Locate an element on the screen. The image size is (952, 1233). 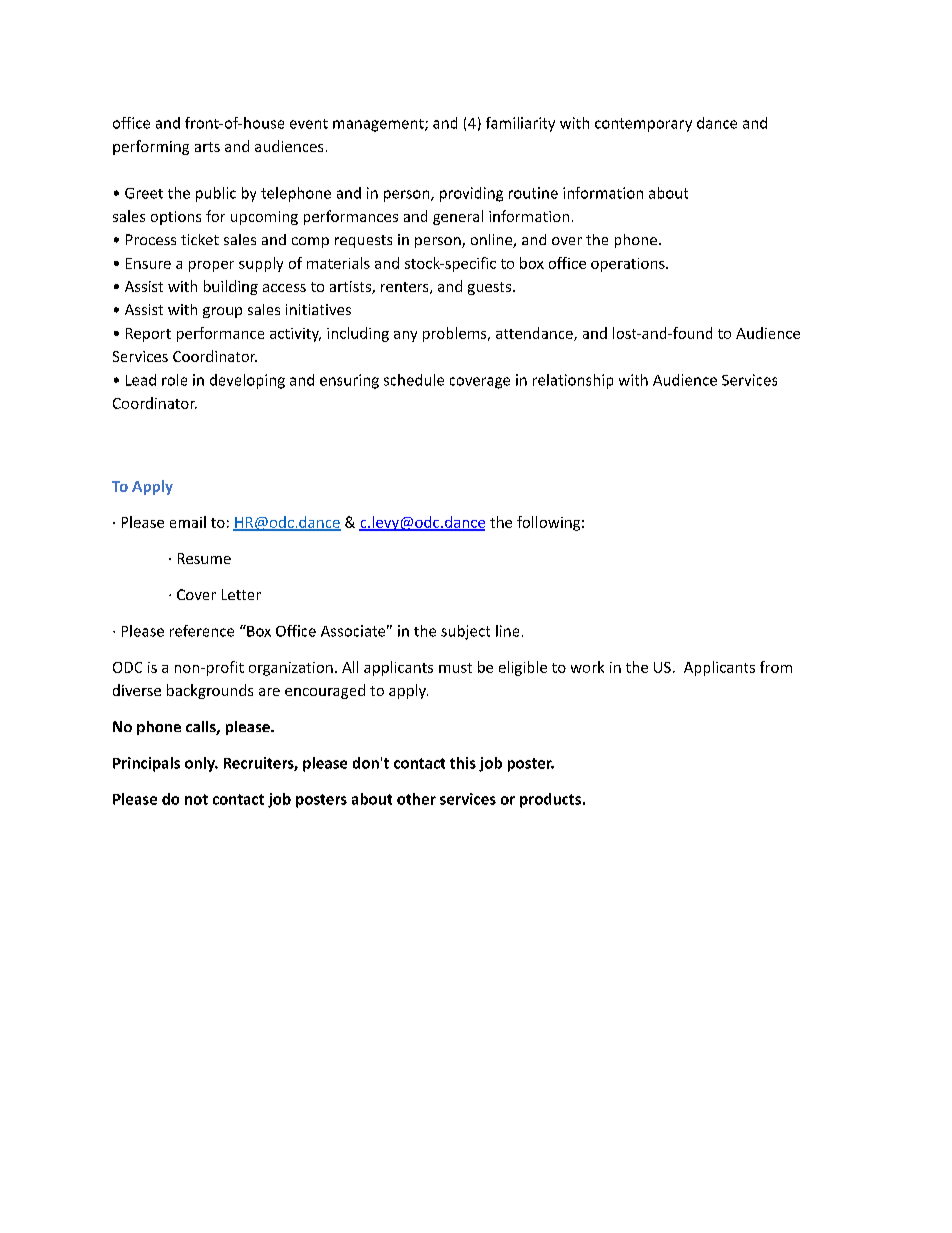
from is located at coordinates (776, 667).
